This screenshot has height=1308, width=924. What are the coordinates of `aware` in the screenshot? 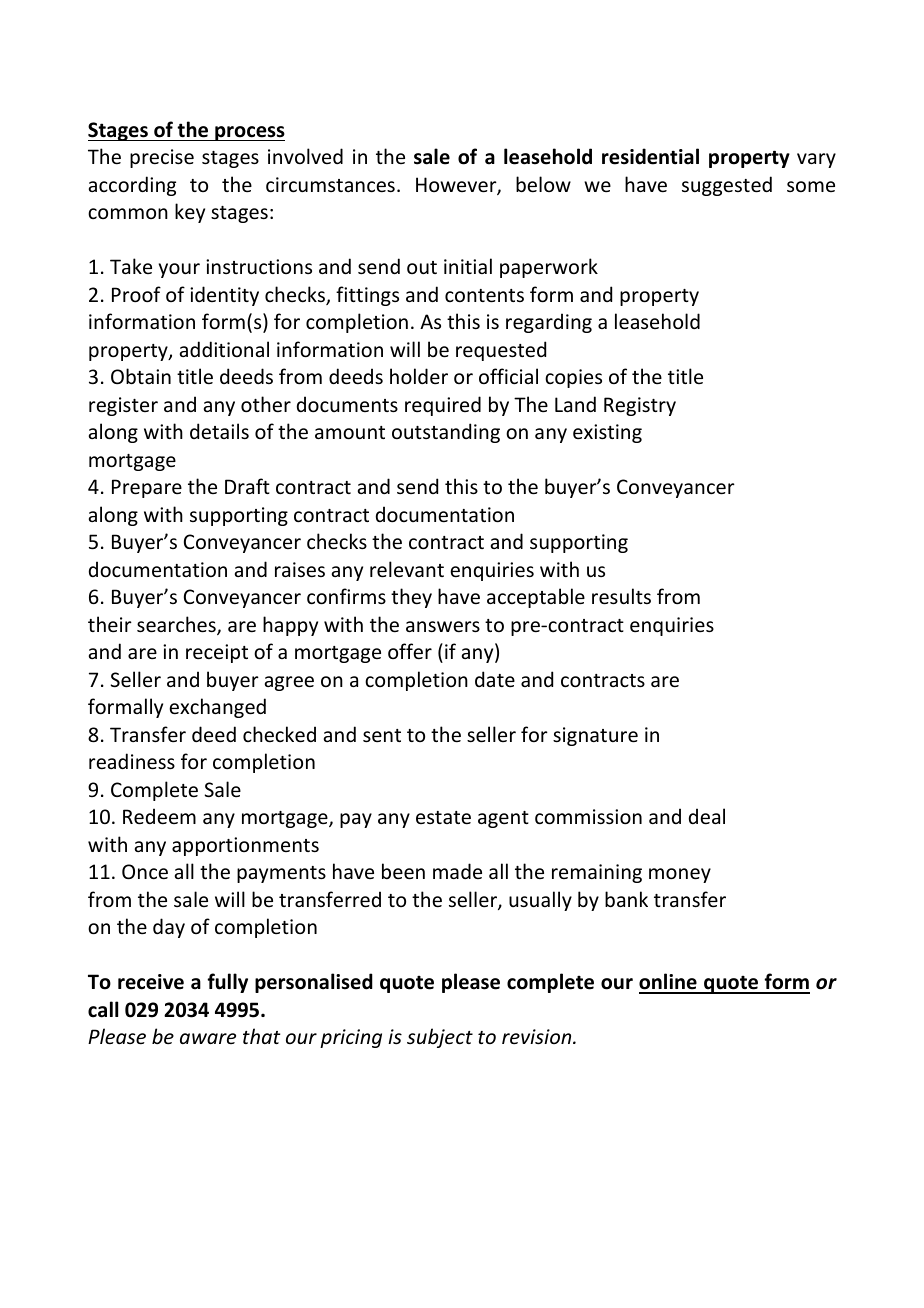 It's located at (208, 1038).
